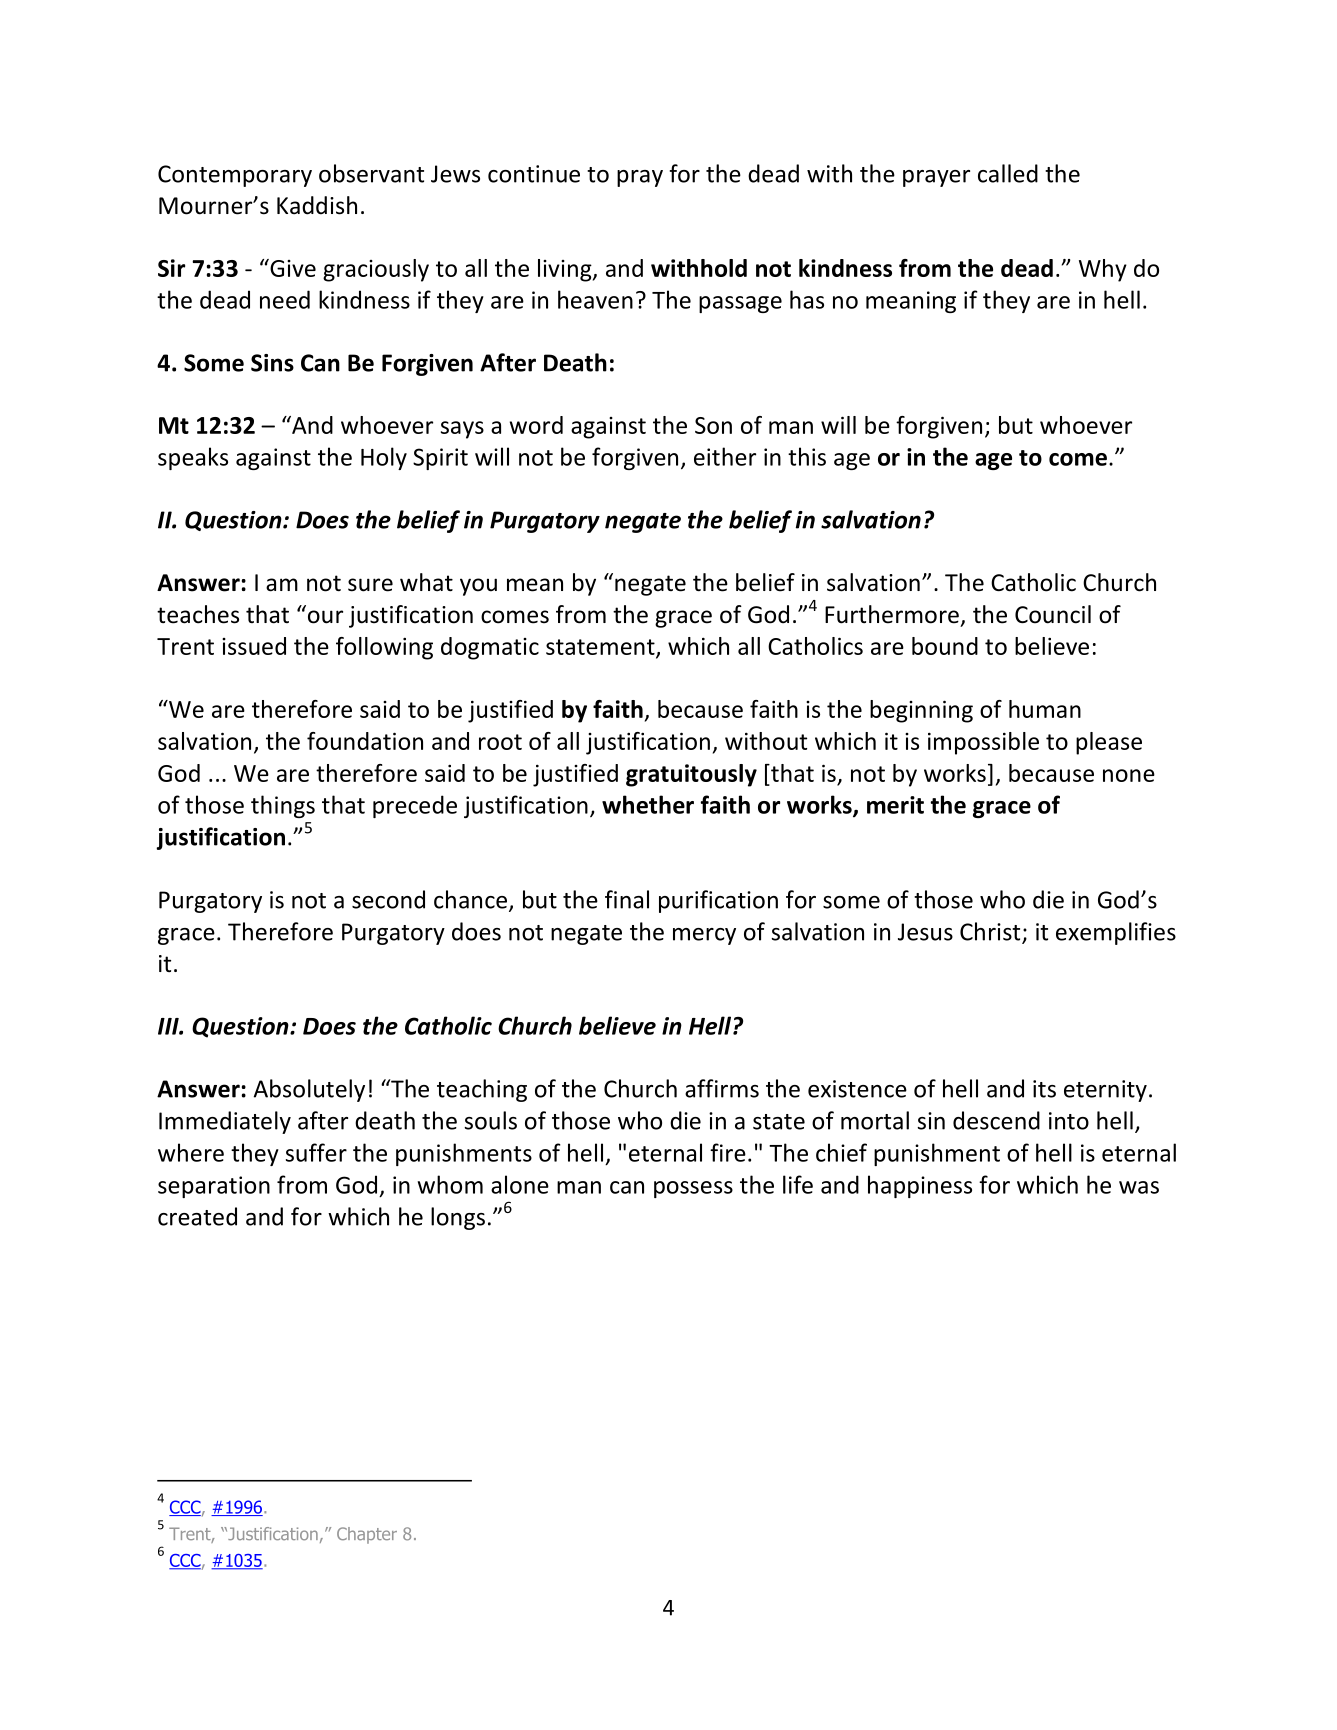  What do you see at coordinates (367, 1535) in the page?
I see `Chapter` at bounding box center [367, 1535].
